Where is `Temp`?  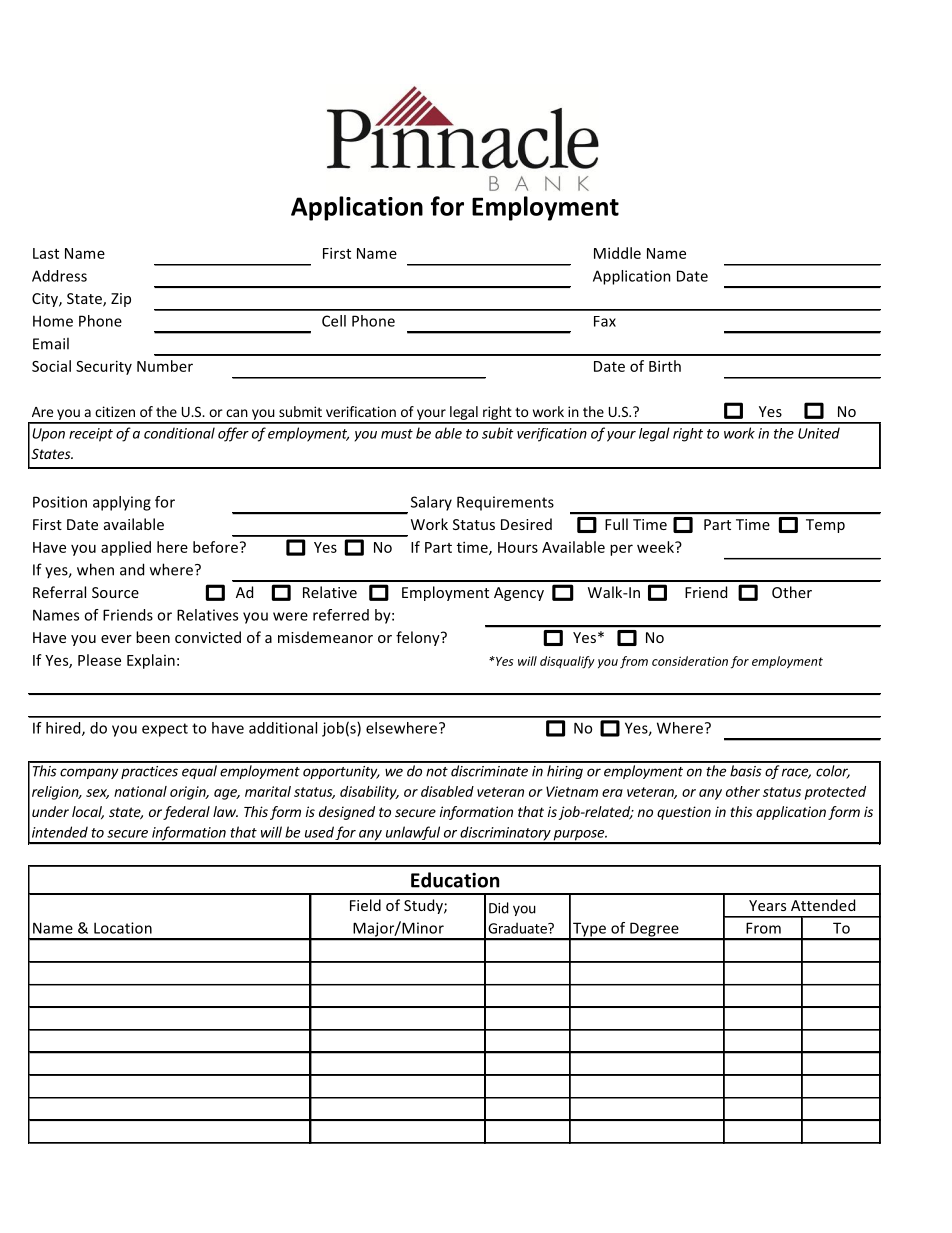 Temp is located at coordinates (825, 526).
